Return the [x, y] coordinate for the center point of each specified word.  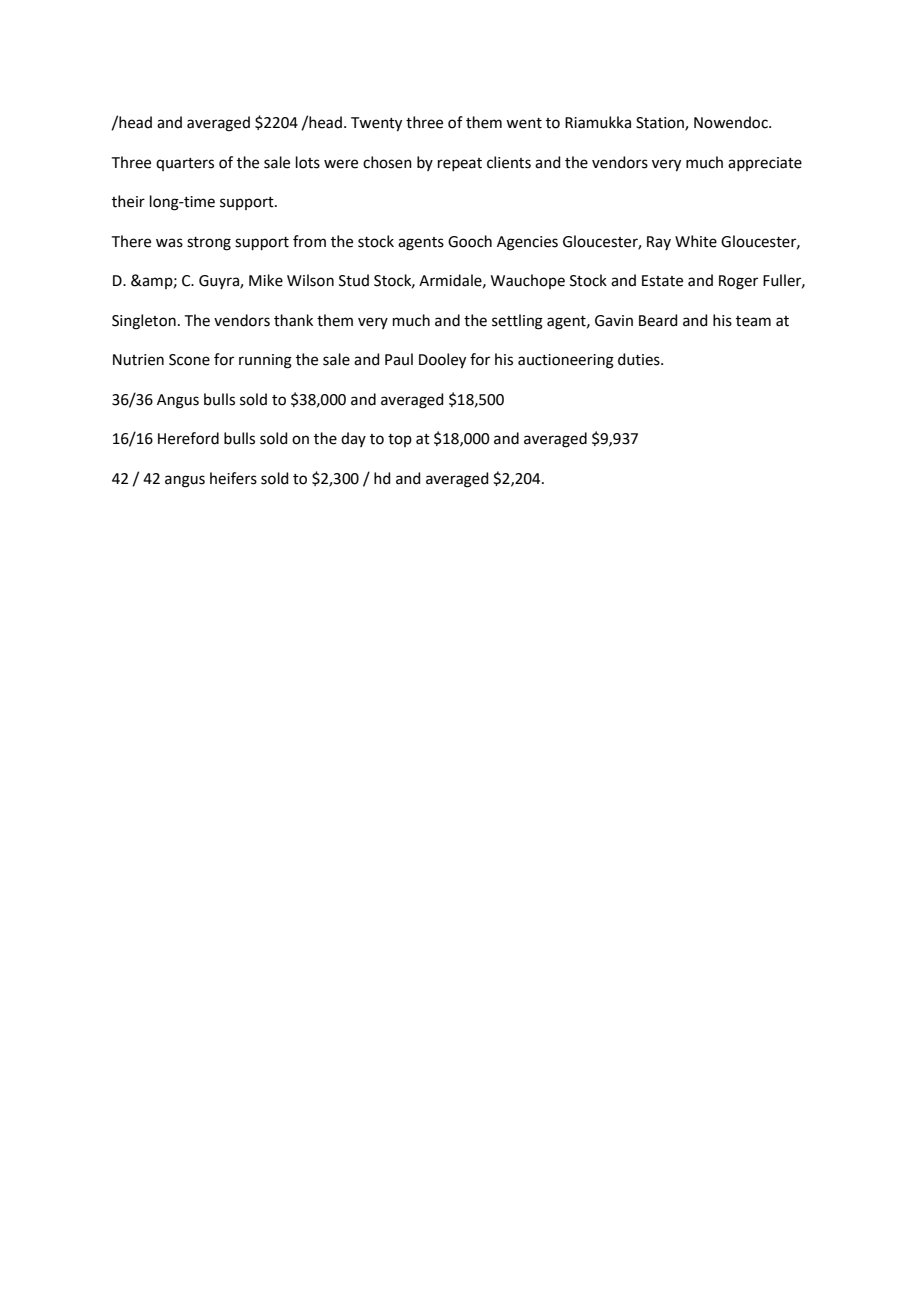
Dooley [442, 361]
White [696, 241]
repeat [460, 164]
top [400, 440]
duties [640, 359]
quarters [185, 164]
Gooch [470, 241]
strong [209, 244]
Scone [189, 360]
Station [661, 124]
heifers [233, 478]
